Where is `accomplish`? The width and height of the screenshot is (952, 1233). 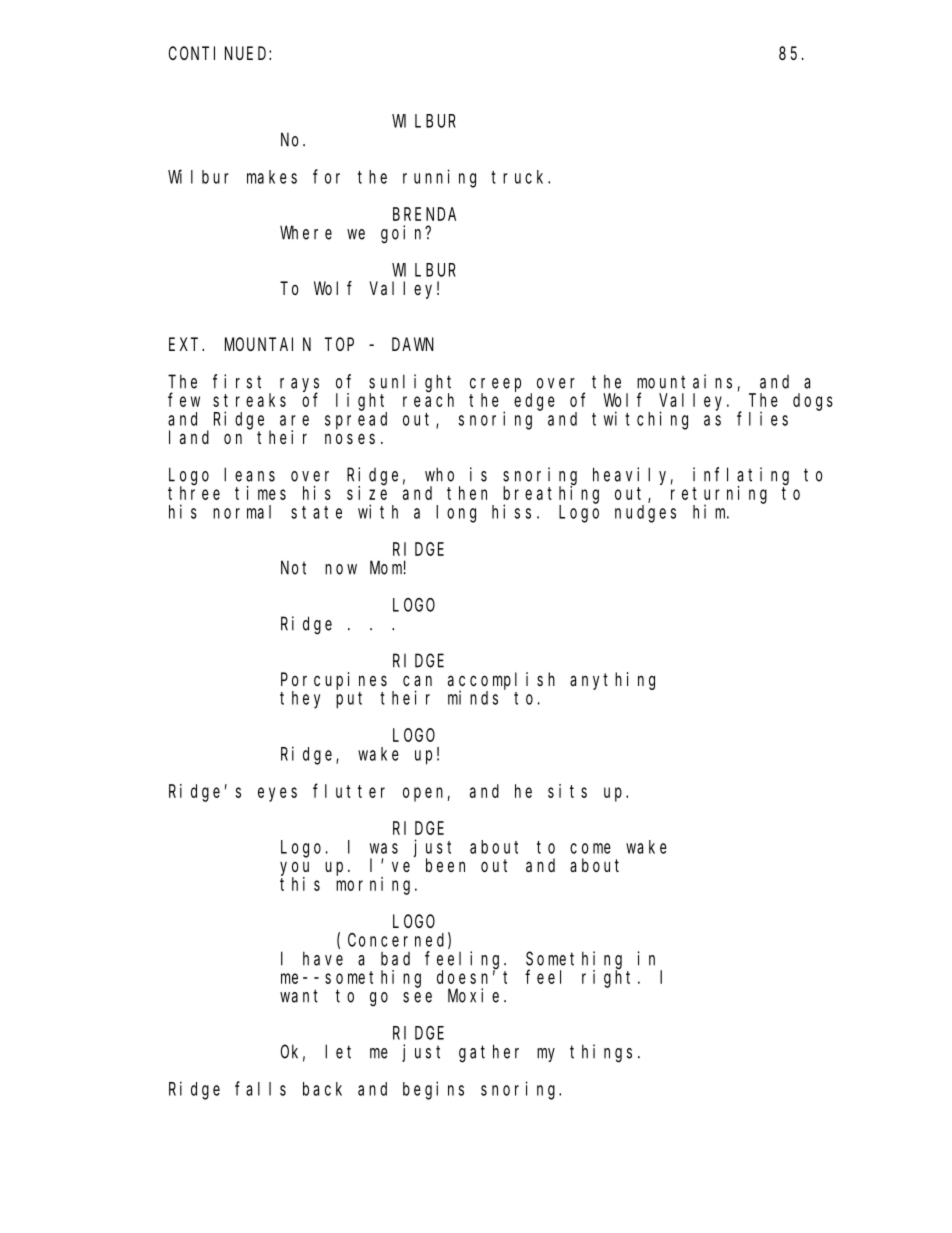 accomplish is located at coordinates (501, 681).
